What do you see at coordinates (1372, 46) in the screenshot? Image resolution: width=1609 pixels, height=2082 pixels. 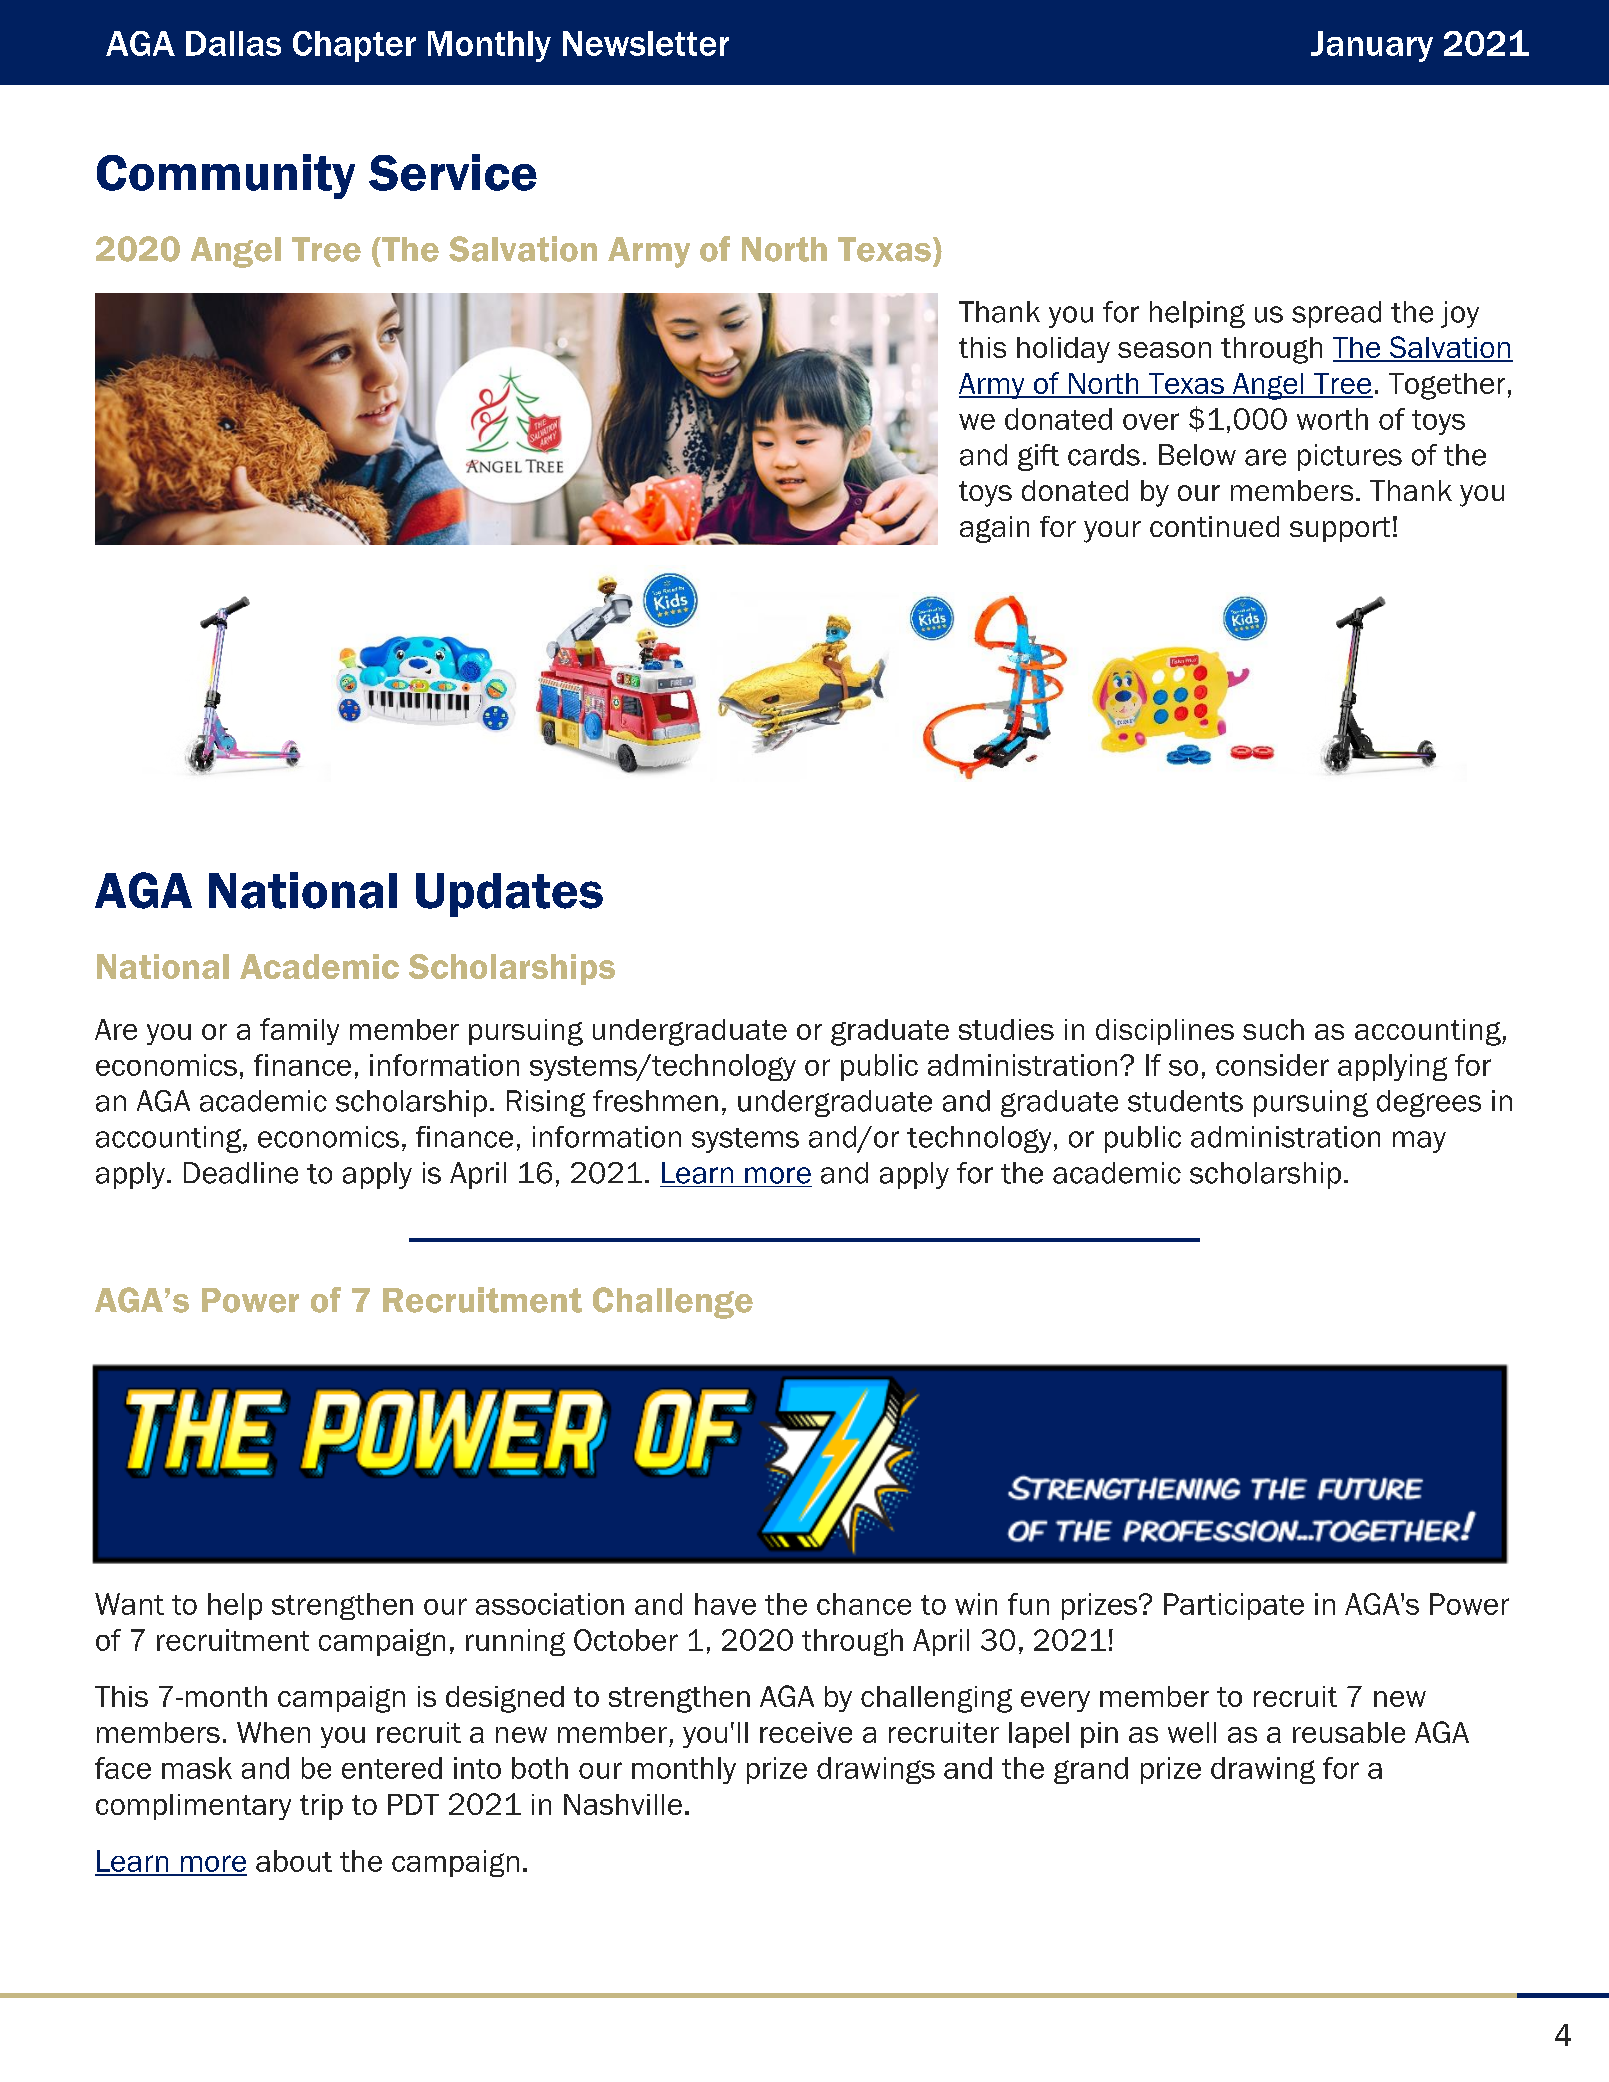 I see `January` at bounding box center [1372, 46].
